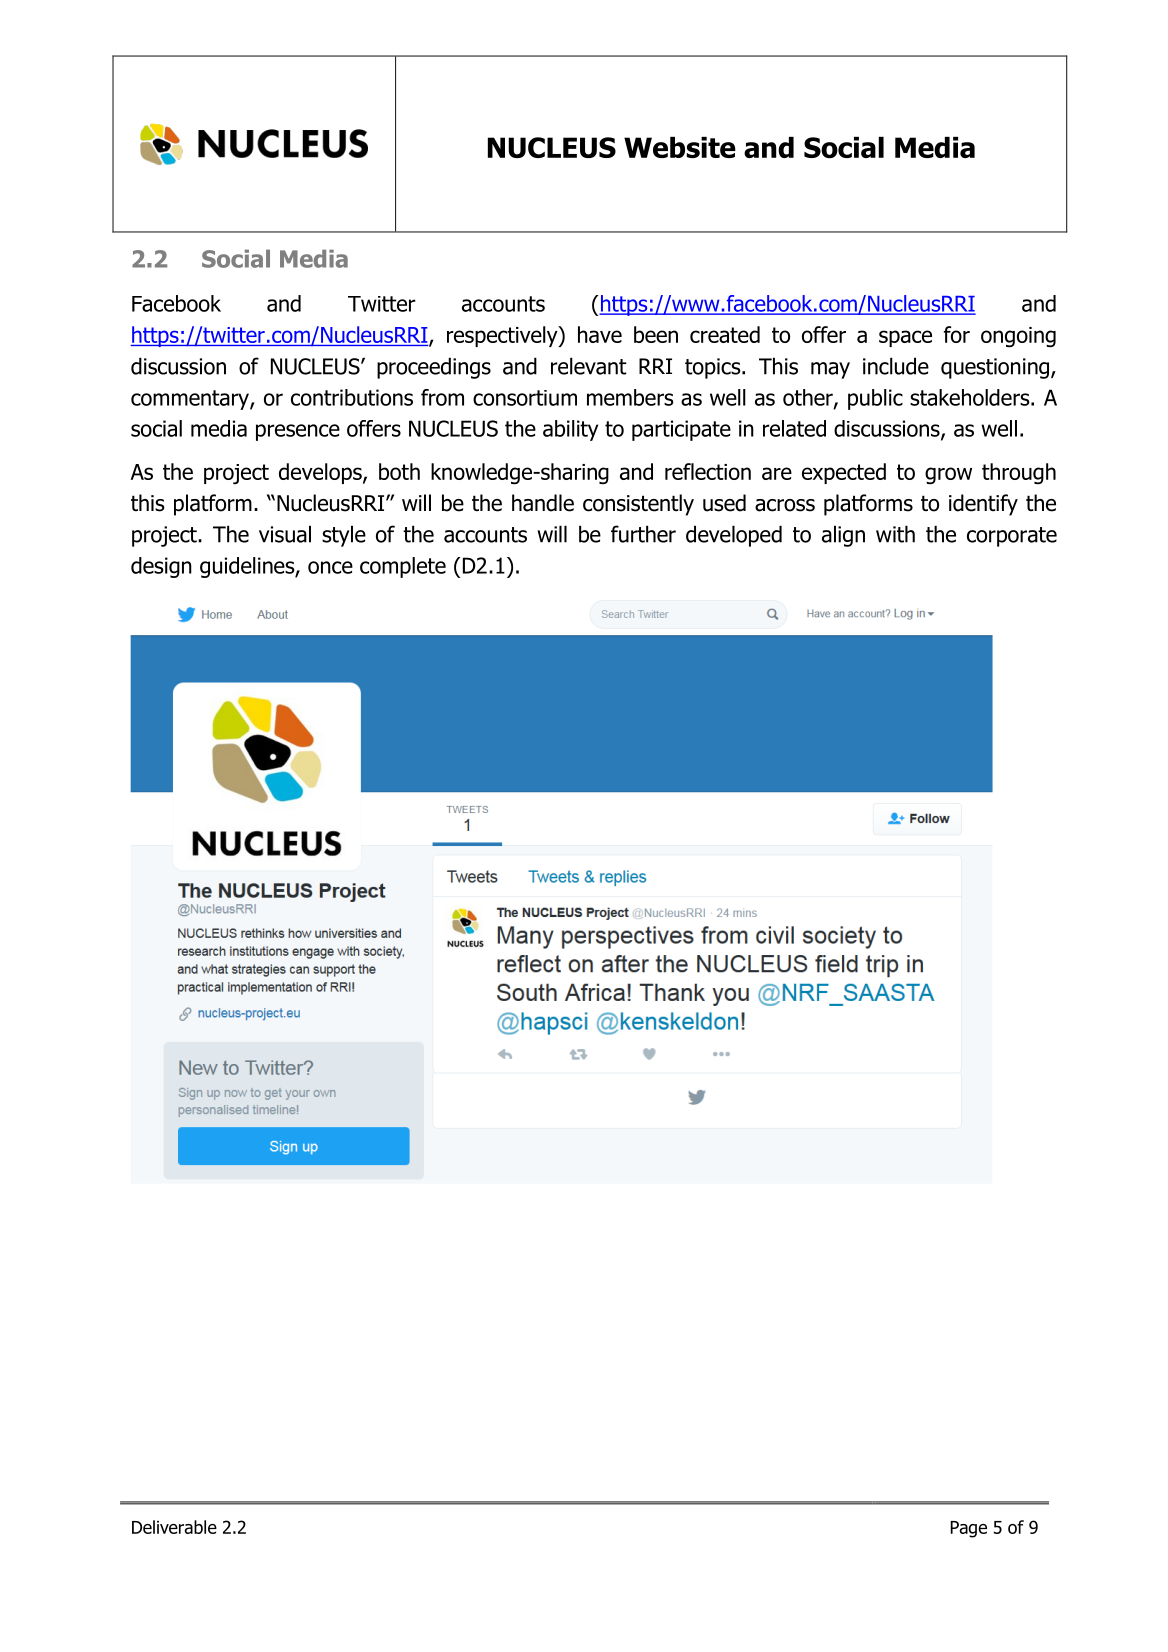  I want to click on further, so click(643, 534).
